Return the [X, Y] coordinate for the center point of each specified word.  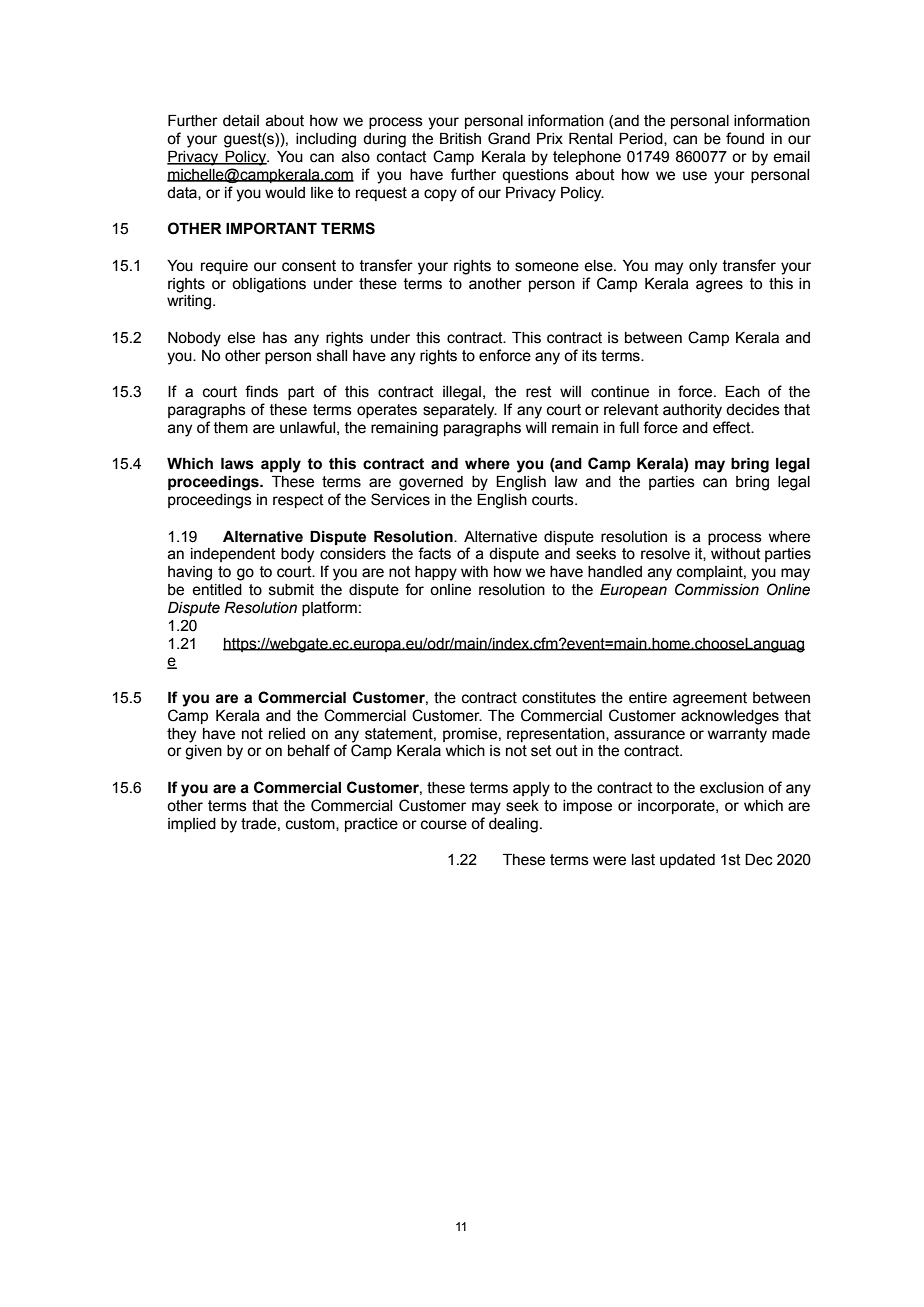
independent [233, 555]
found [745, 138]
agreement [710, 699]
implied [192, 825]
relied [287, 734]
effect [733, 427]
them [231, 428]
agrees [719, 286]
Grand [509, 138]
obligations [269, 285]
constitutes [559, 698]
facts [434, 553]
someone [547, 267]
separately [460, 411]
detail [241, 121]
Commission [717, 589]
